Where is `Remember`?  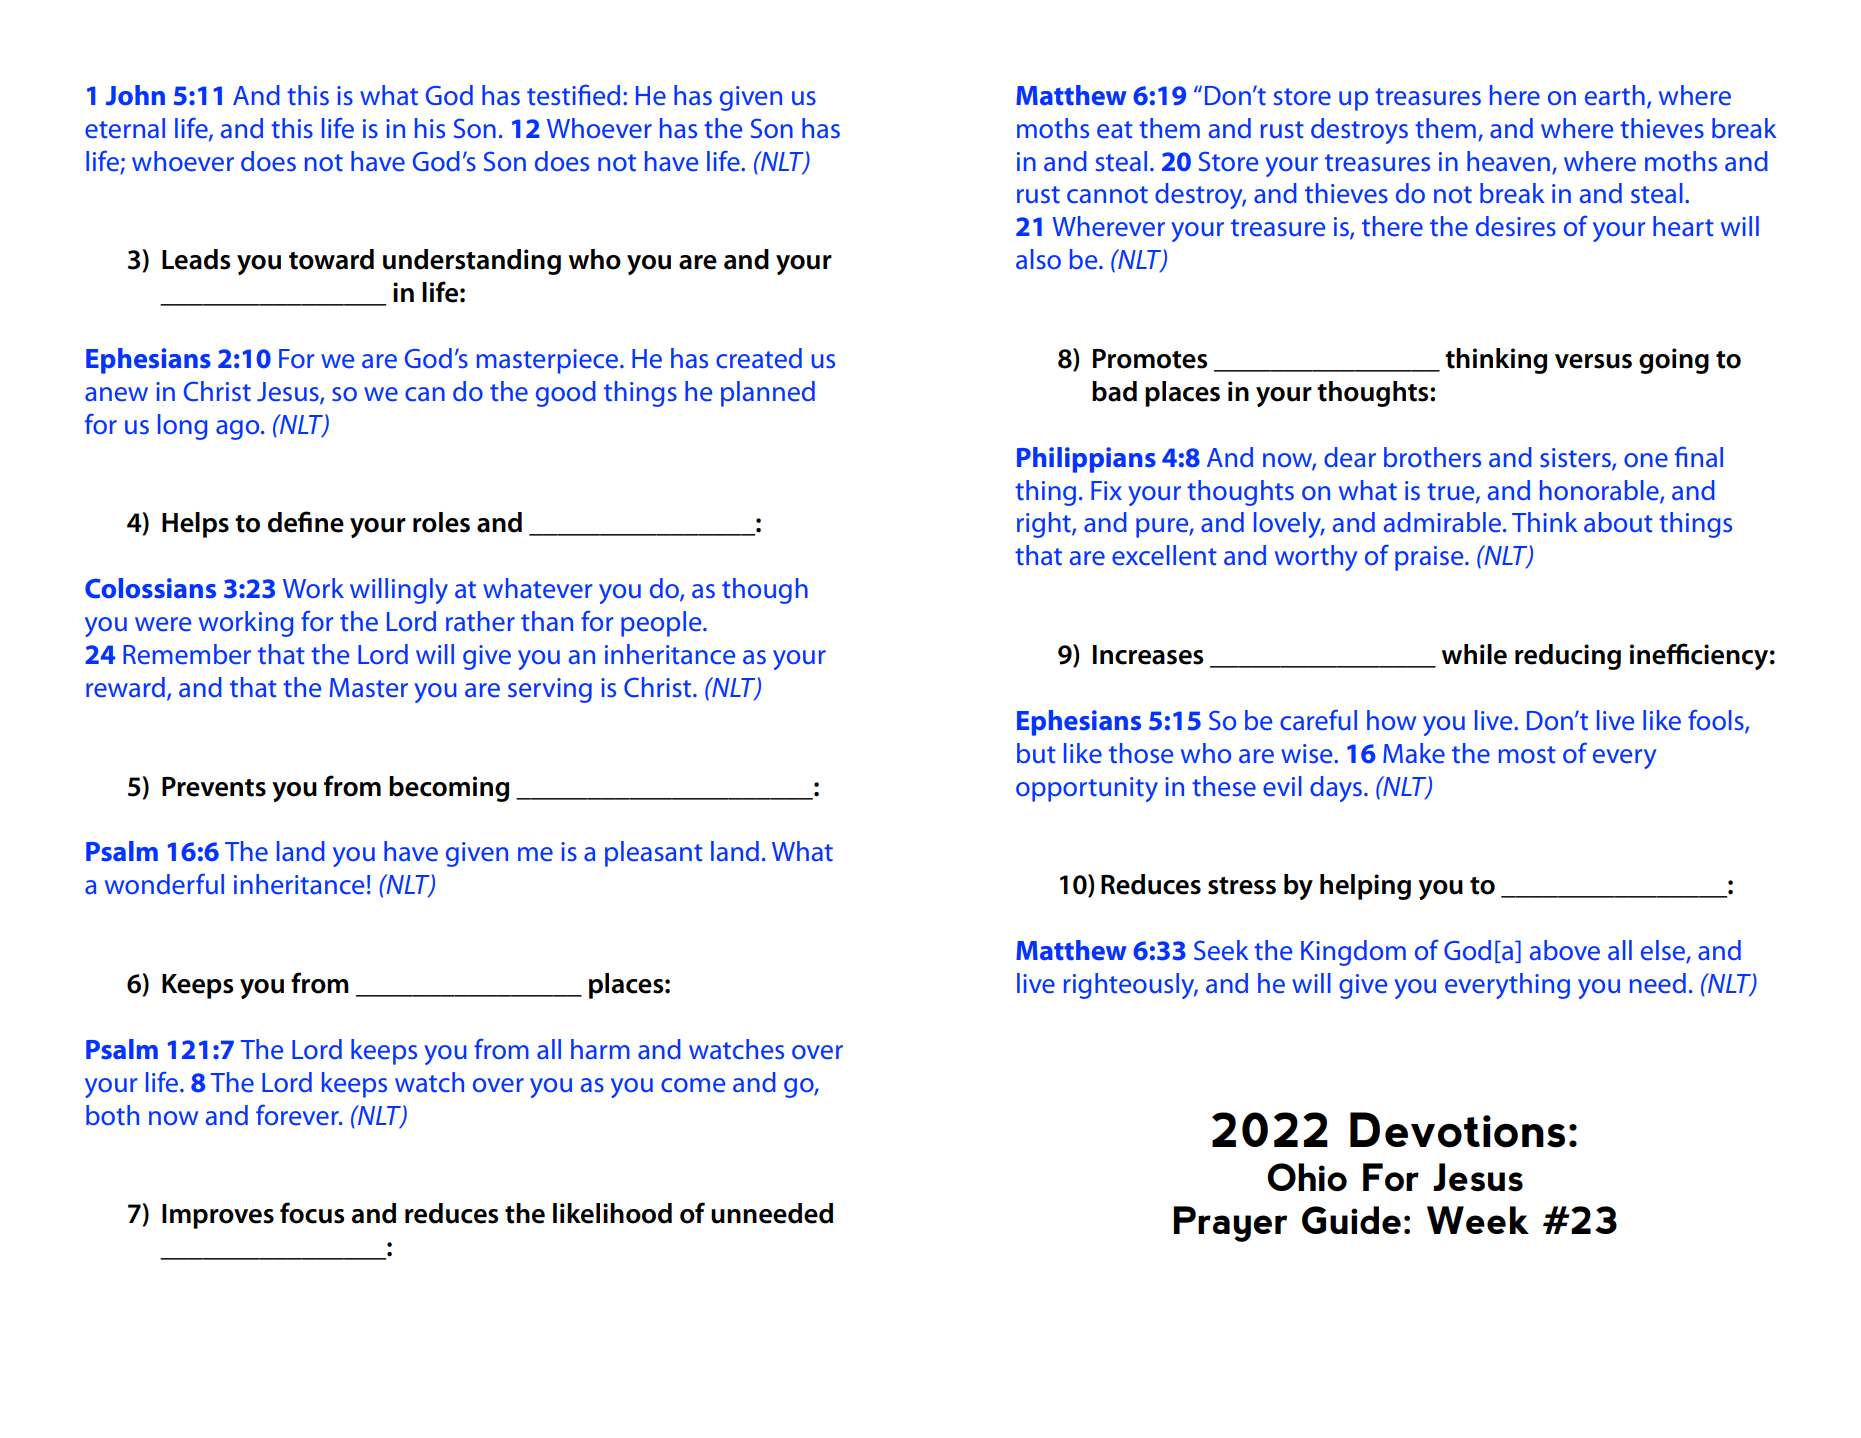
Remember is located at coordinates (187, 654).
